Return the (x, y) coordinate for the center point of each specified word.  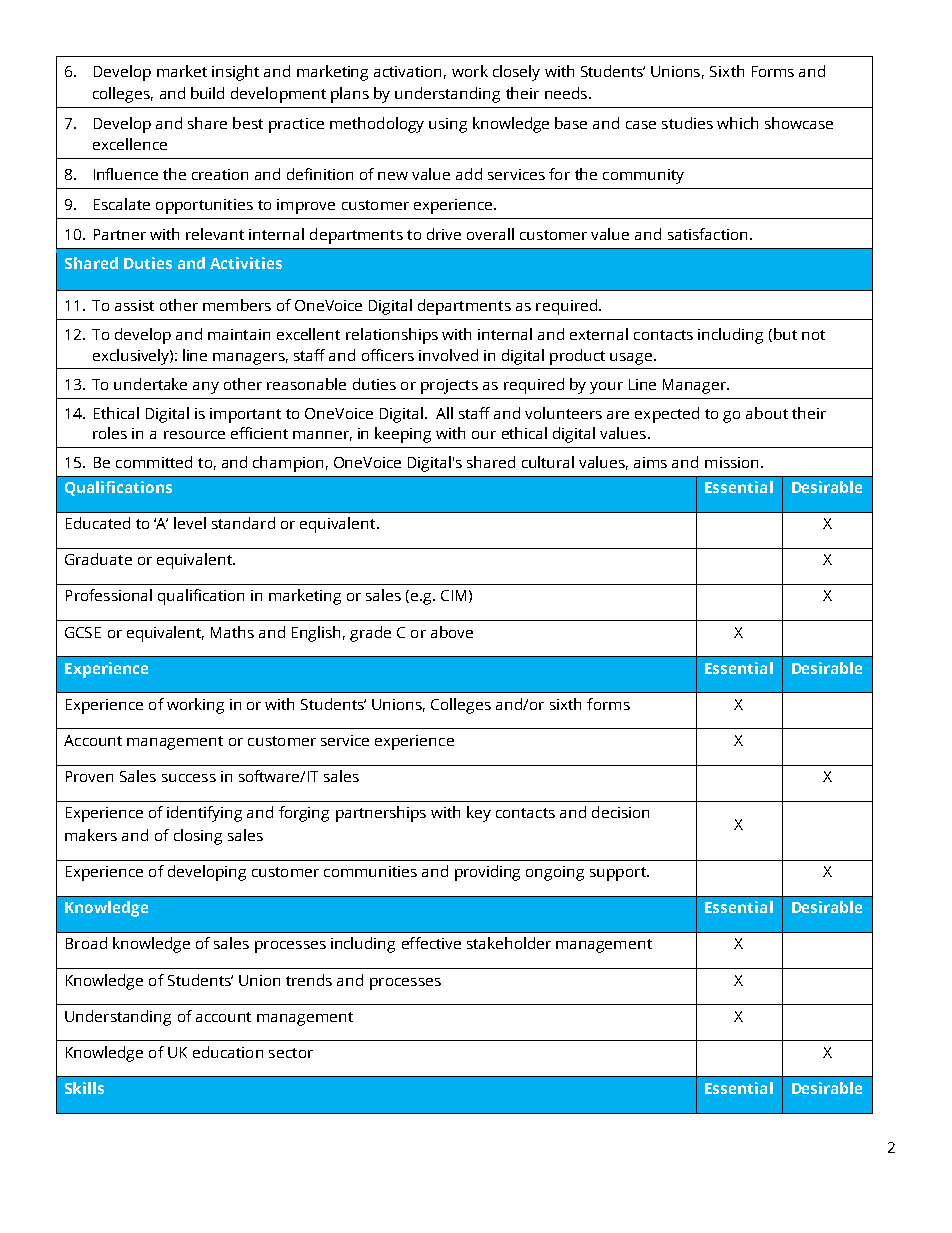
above (452, 632)
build (207, 93)
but (784, 335)
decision (620, 812)
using (448, 125)
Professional (109, 595)
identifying (204, 814)
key (479, 814)
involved (448, 355)
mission (733, 462)
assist (134, 305)
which (737, 123)
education (228, 1052)
